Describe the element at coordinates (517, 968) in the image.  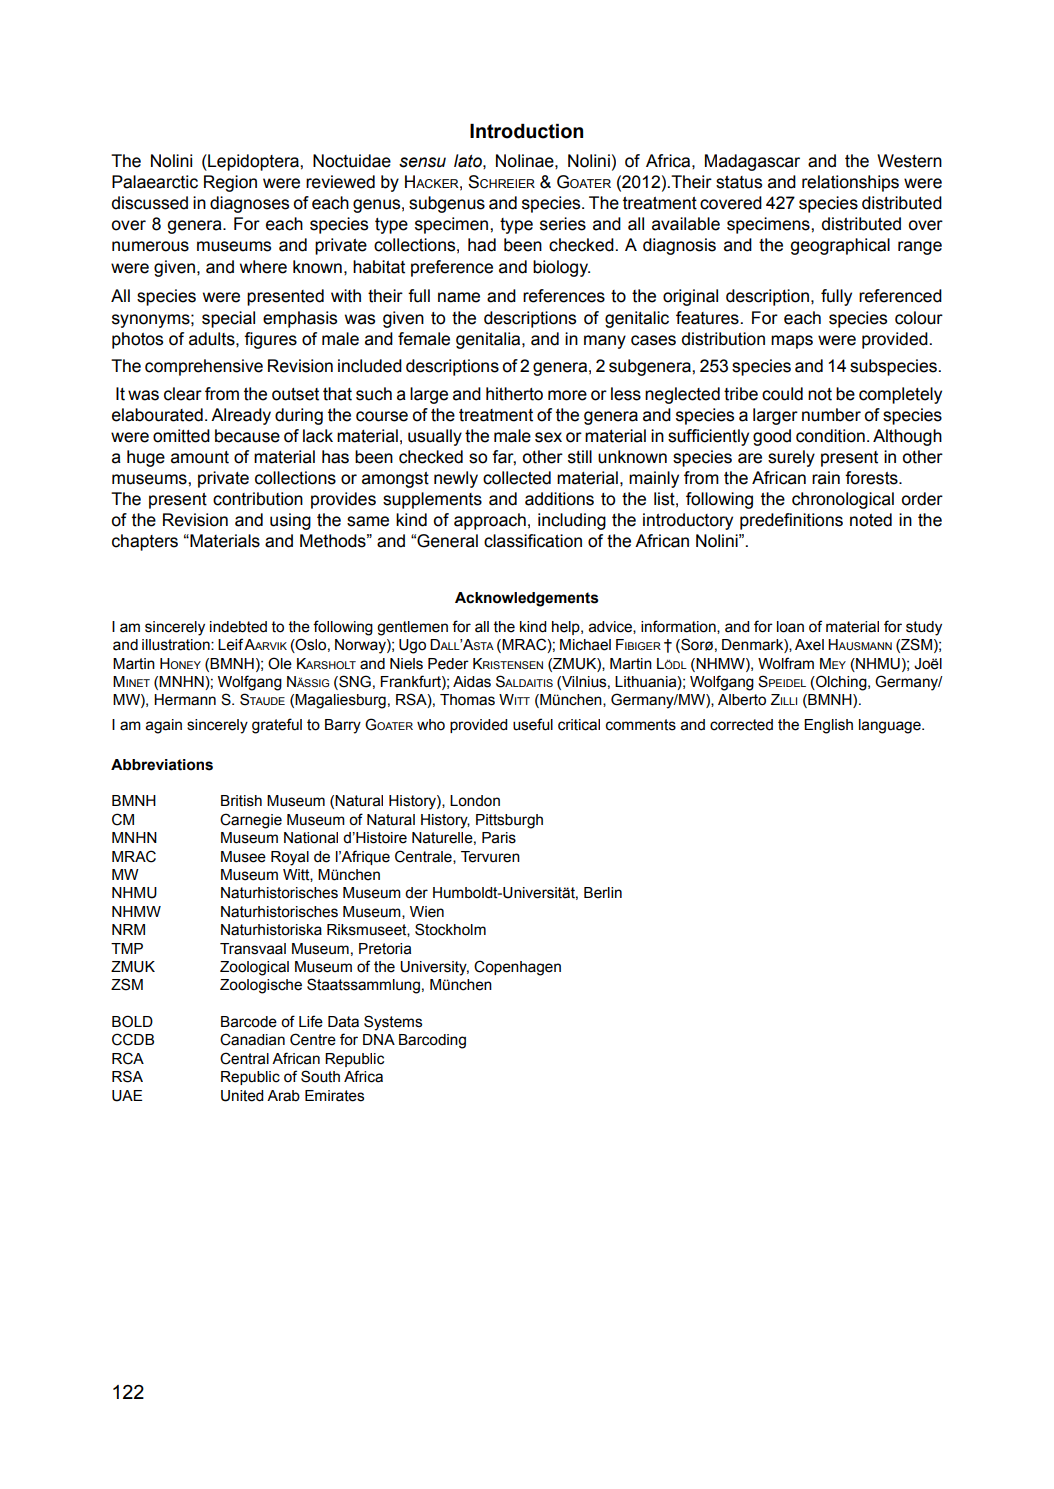
I see `Copenhagen` at that location.
